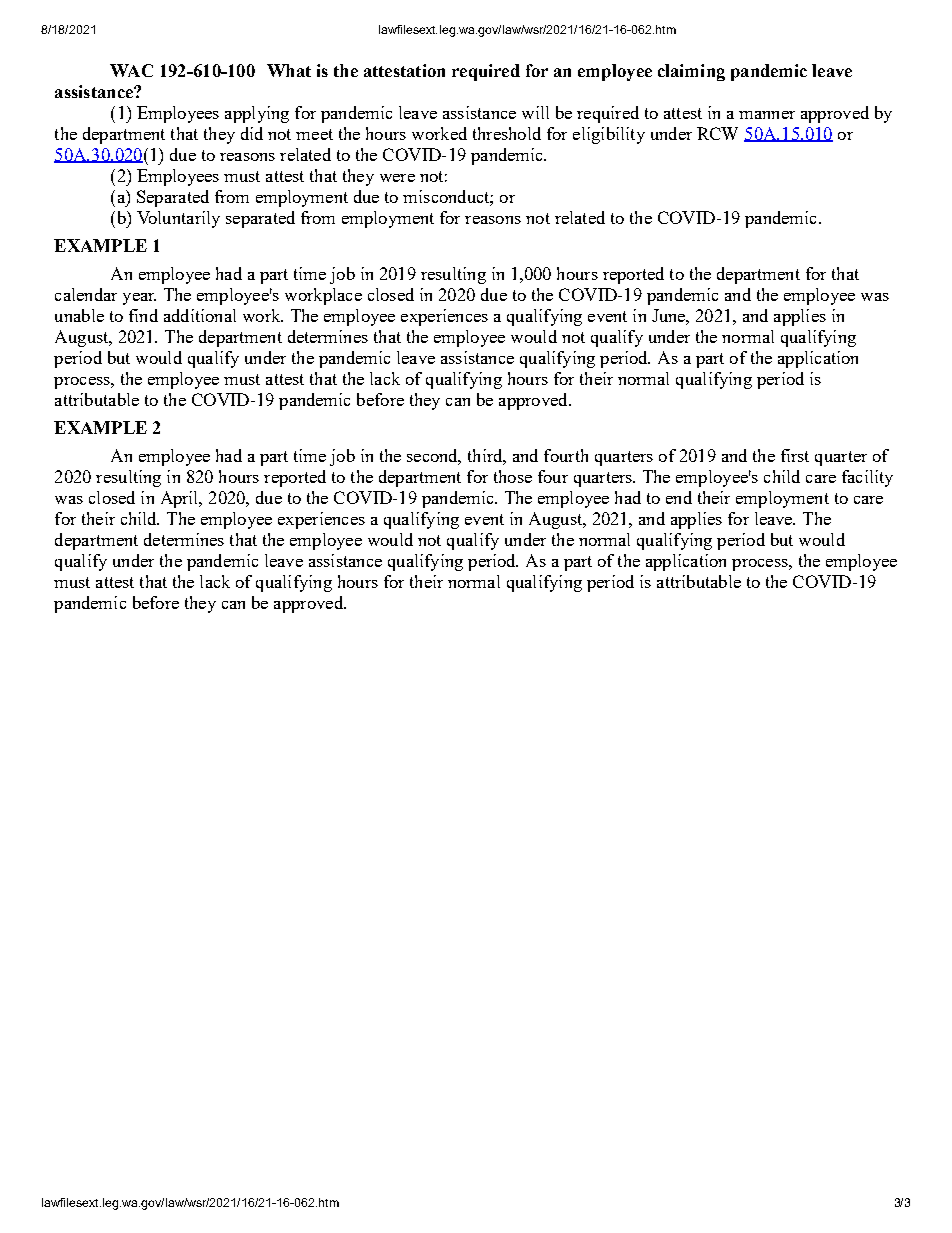 This screenshot has height=1233, width=952. Describe the element at coordinates (513, 476) in the screenshot. I see `those` at that location.
